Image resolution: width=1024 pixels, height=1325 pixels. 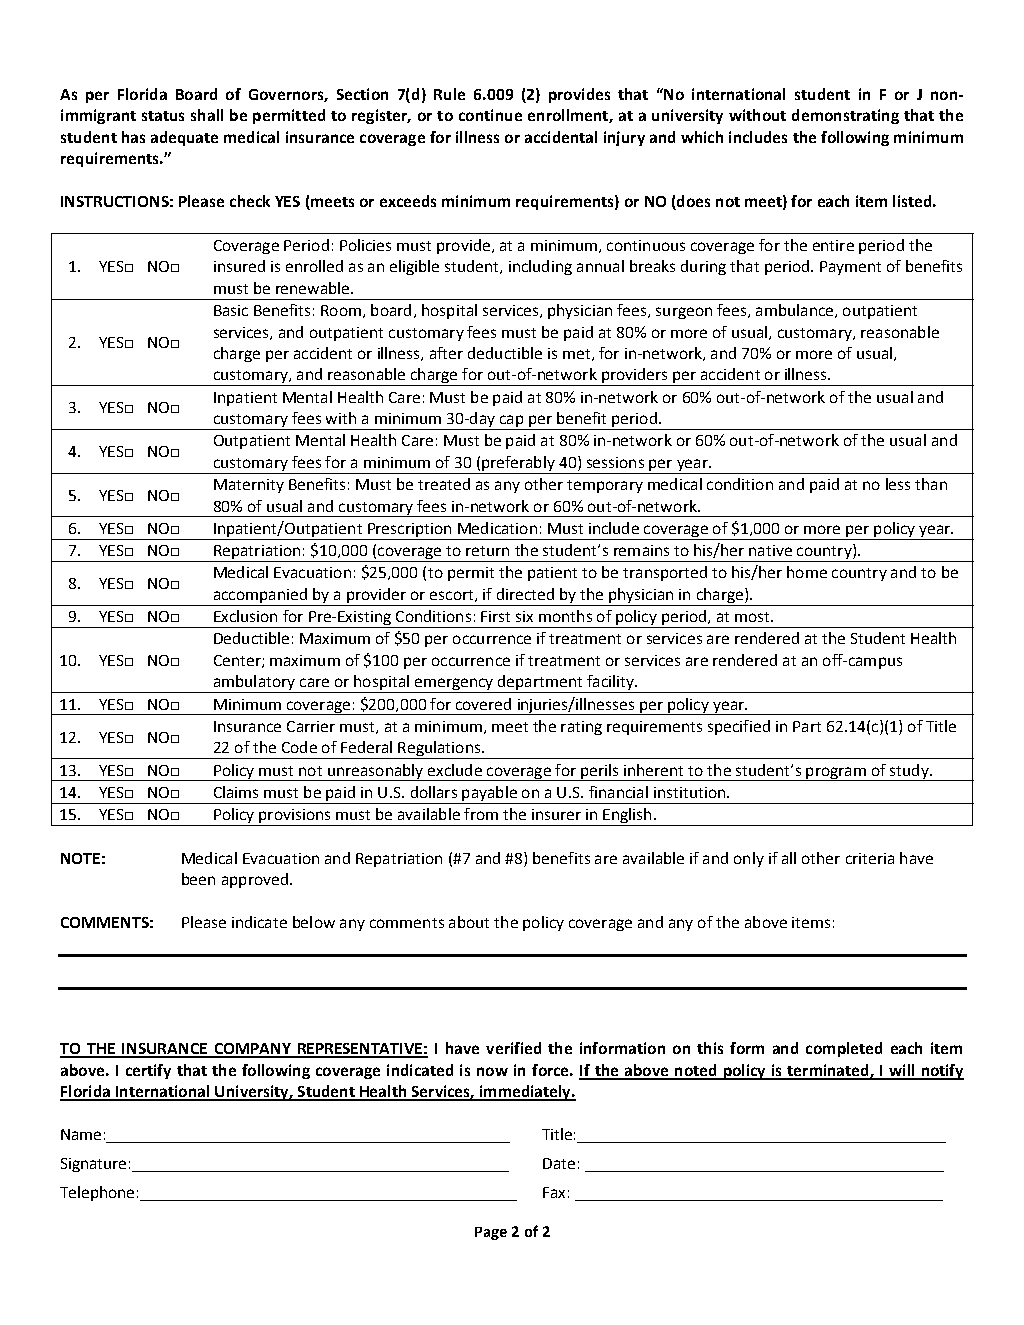 What do you see at coordinates (148, 1071) in the page?
I see `certify` at bounding box center [148, 1071].
